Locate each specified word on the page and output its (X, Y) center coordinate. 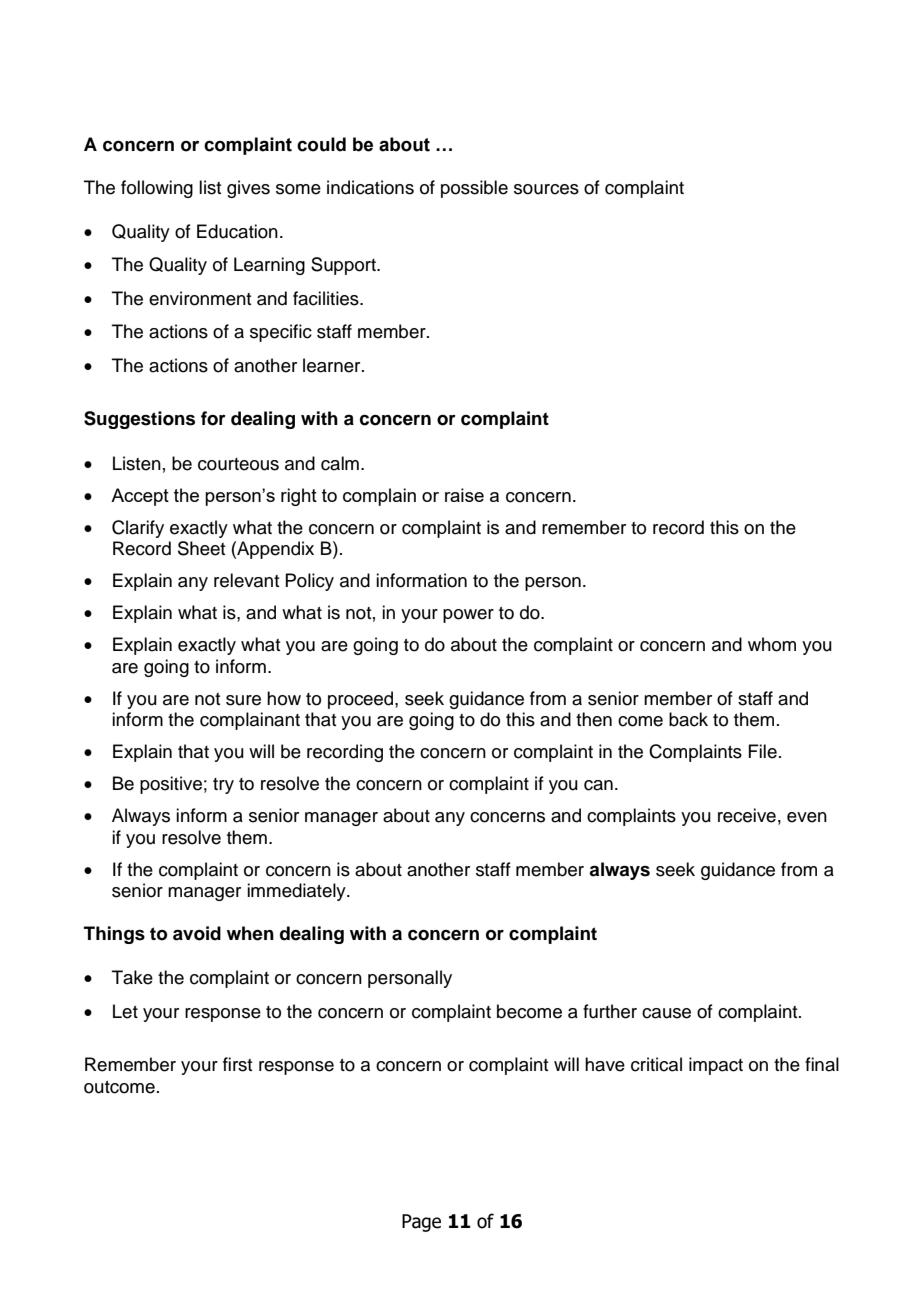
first (238, 1064)
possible (474, 189)
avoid (197, 933)
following (157, 189)
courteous (238, 464)
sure (243, 700)
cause (666, 1013)
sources (546, 189)
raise (464, 495)
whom (772, 644)
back (688, 719)
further (610, 1011)
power (468, 616)
